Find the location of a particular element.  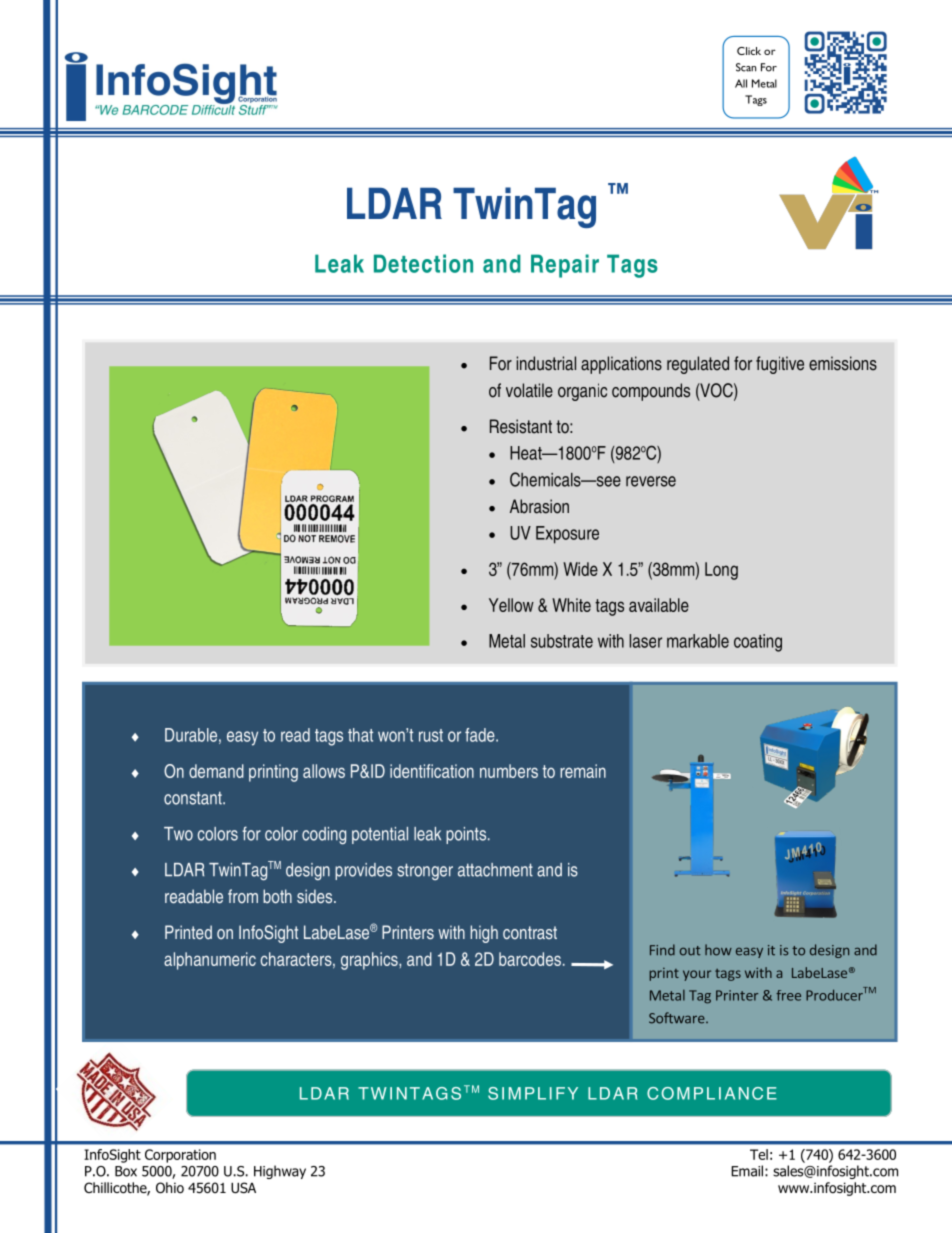

Scan is located at coordinates (746, 67).
